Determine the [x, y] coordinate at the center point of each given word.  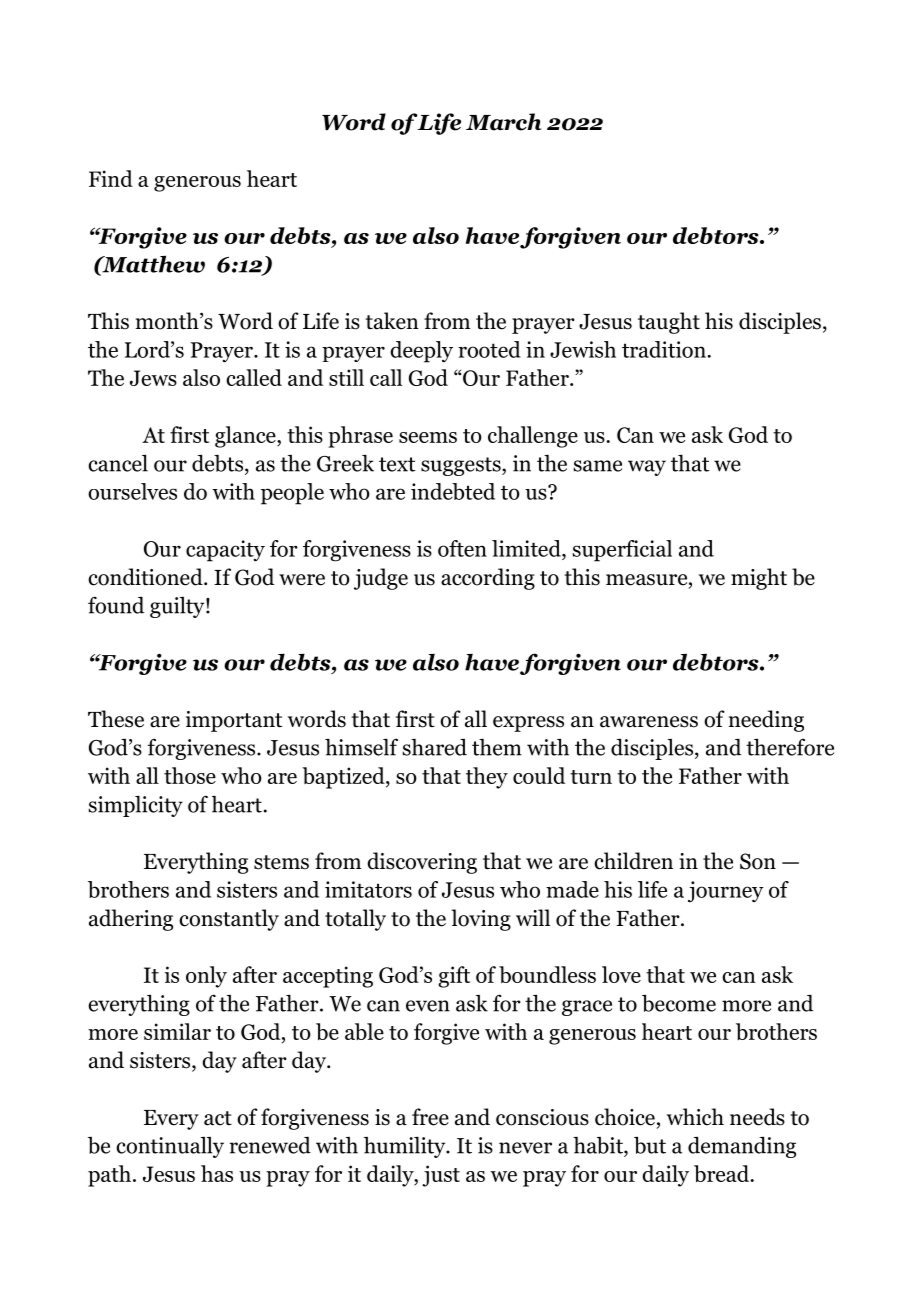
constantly [229, 920]
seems [428, 437]
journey [726, 892]
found [116, 605]
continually [170, 1147]
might [759, 579]
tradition [664, 349]
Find [111, 178]
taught [669, 323]
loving [481, 920]
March [503, 122]
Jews [153, 378]
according [488, 579]
